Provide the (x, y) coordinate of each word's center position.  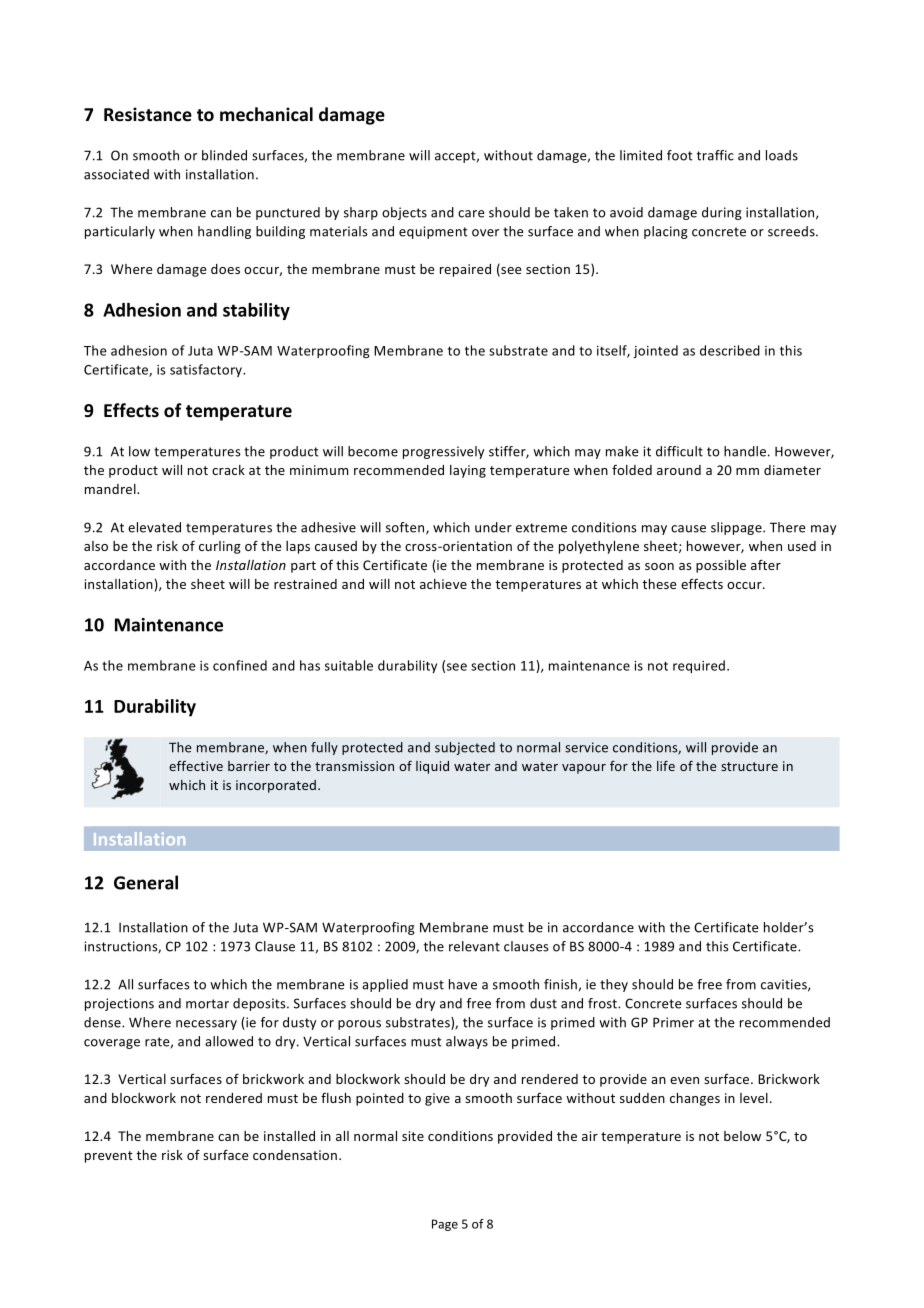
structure (749, 766)
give (437, 1099)
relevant (474, 946)
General (146, 882)
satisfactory (207, 370)
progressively (443, 452)
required (700, 666)
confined (240, 665)
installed (289, 1136)
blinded (224, 155)
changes (695, 1099)
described (730, 350)
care (471, 214)
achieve (443, 584)
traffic (715, 155)
